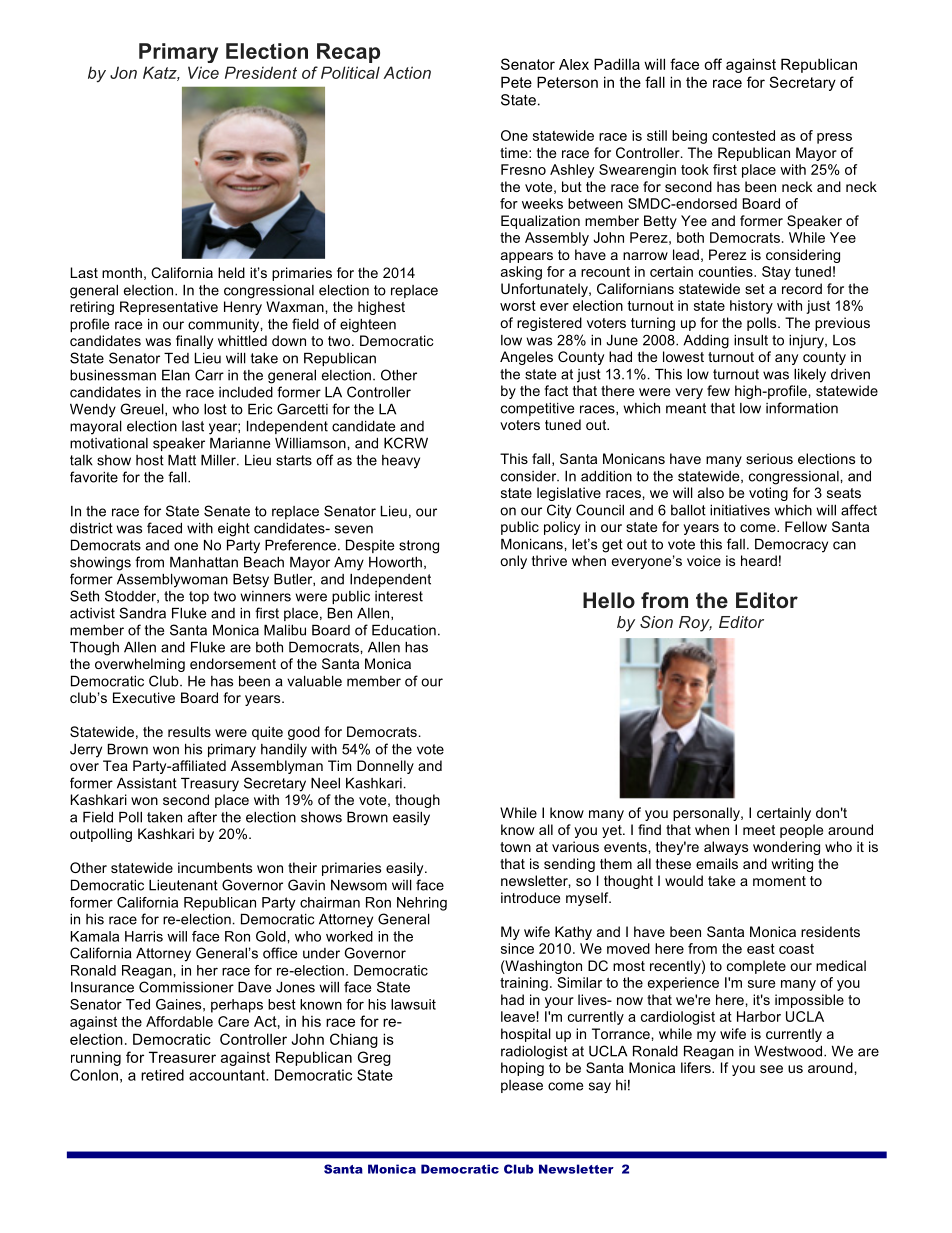  I want to click on town, so click(515, 847).
